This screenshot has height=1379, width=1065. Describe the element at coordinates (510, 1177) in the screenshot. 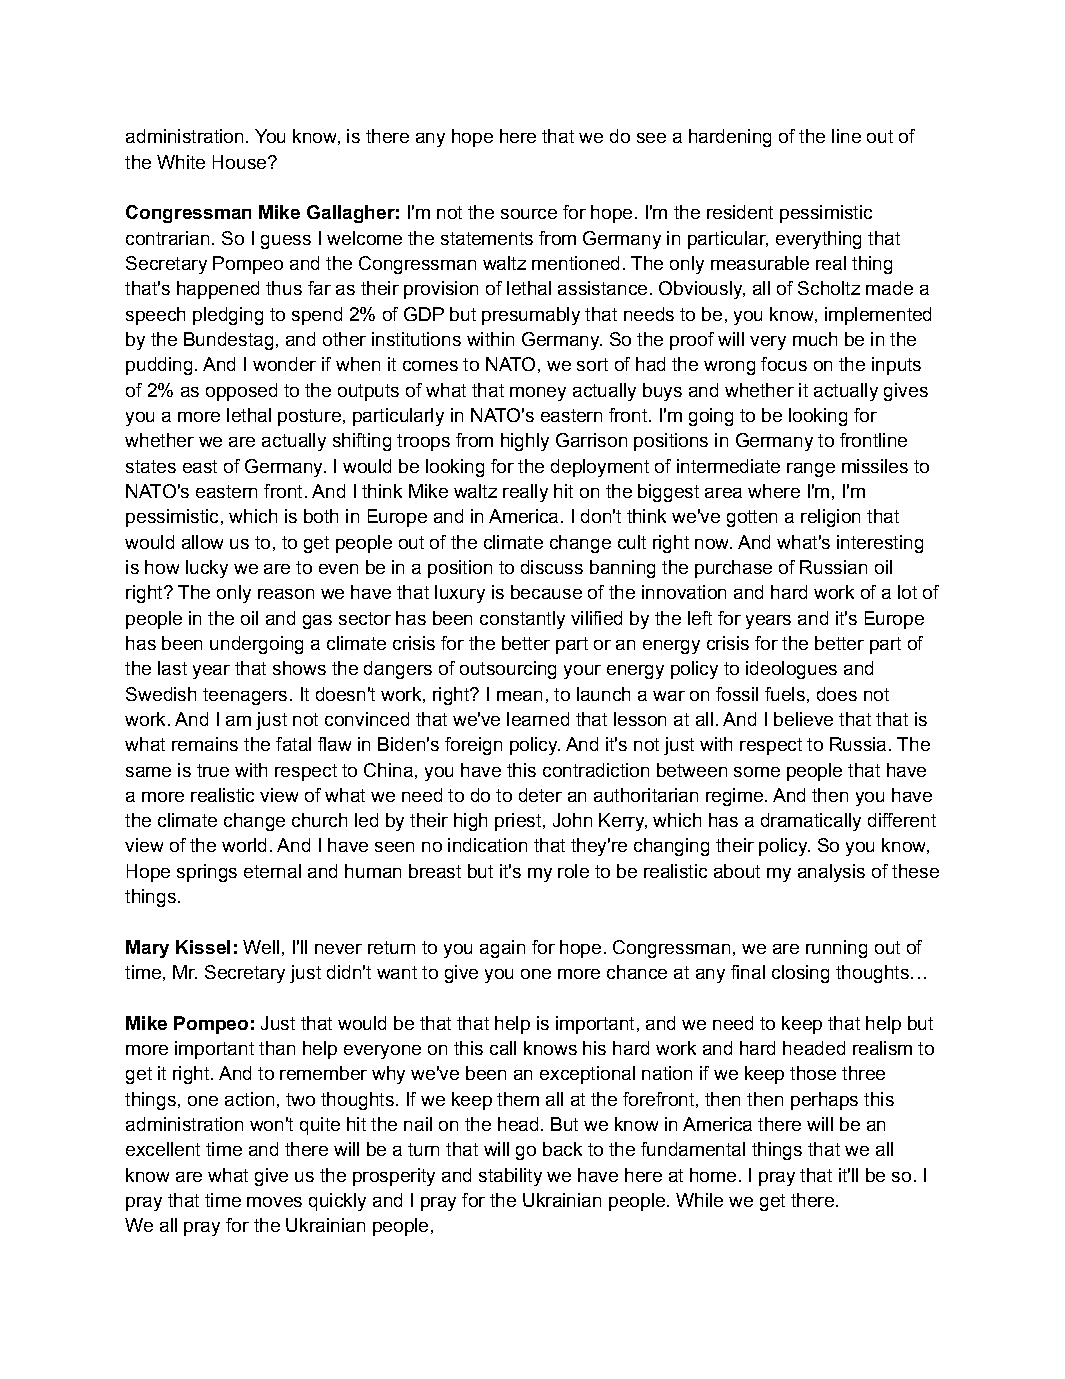

I see `stability` at that location.
